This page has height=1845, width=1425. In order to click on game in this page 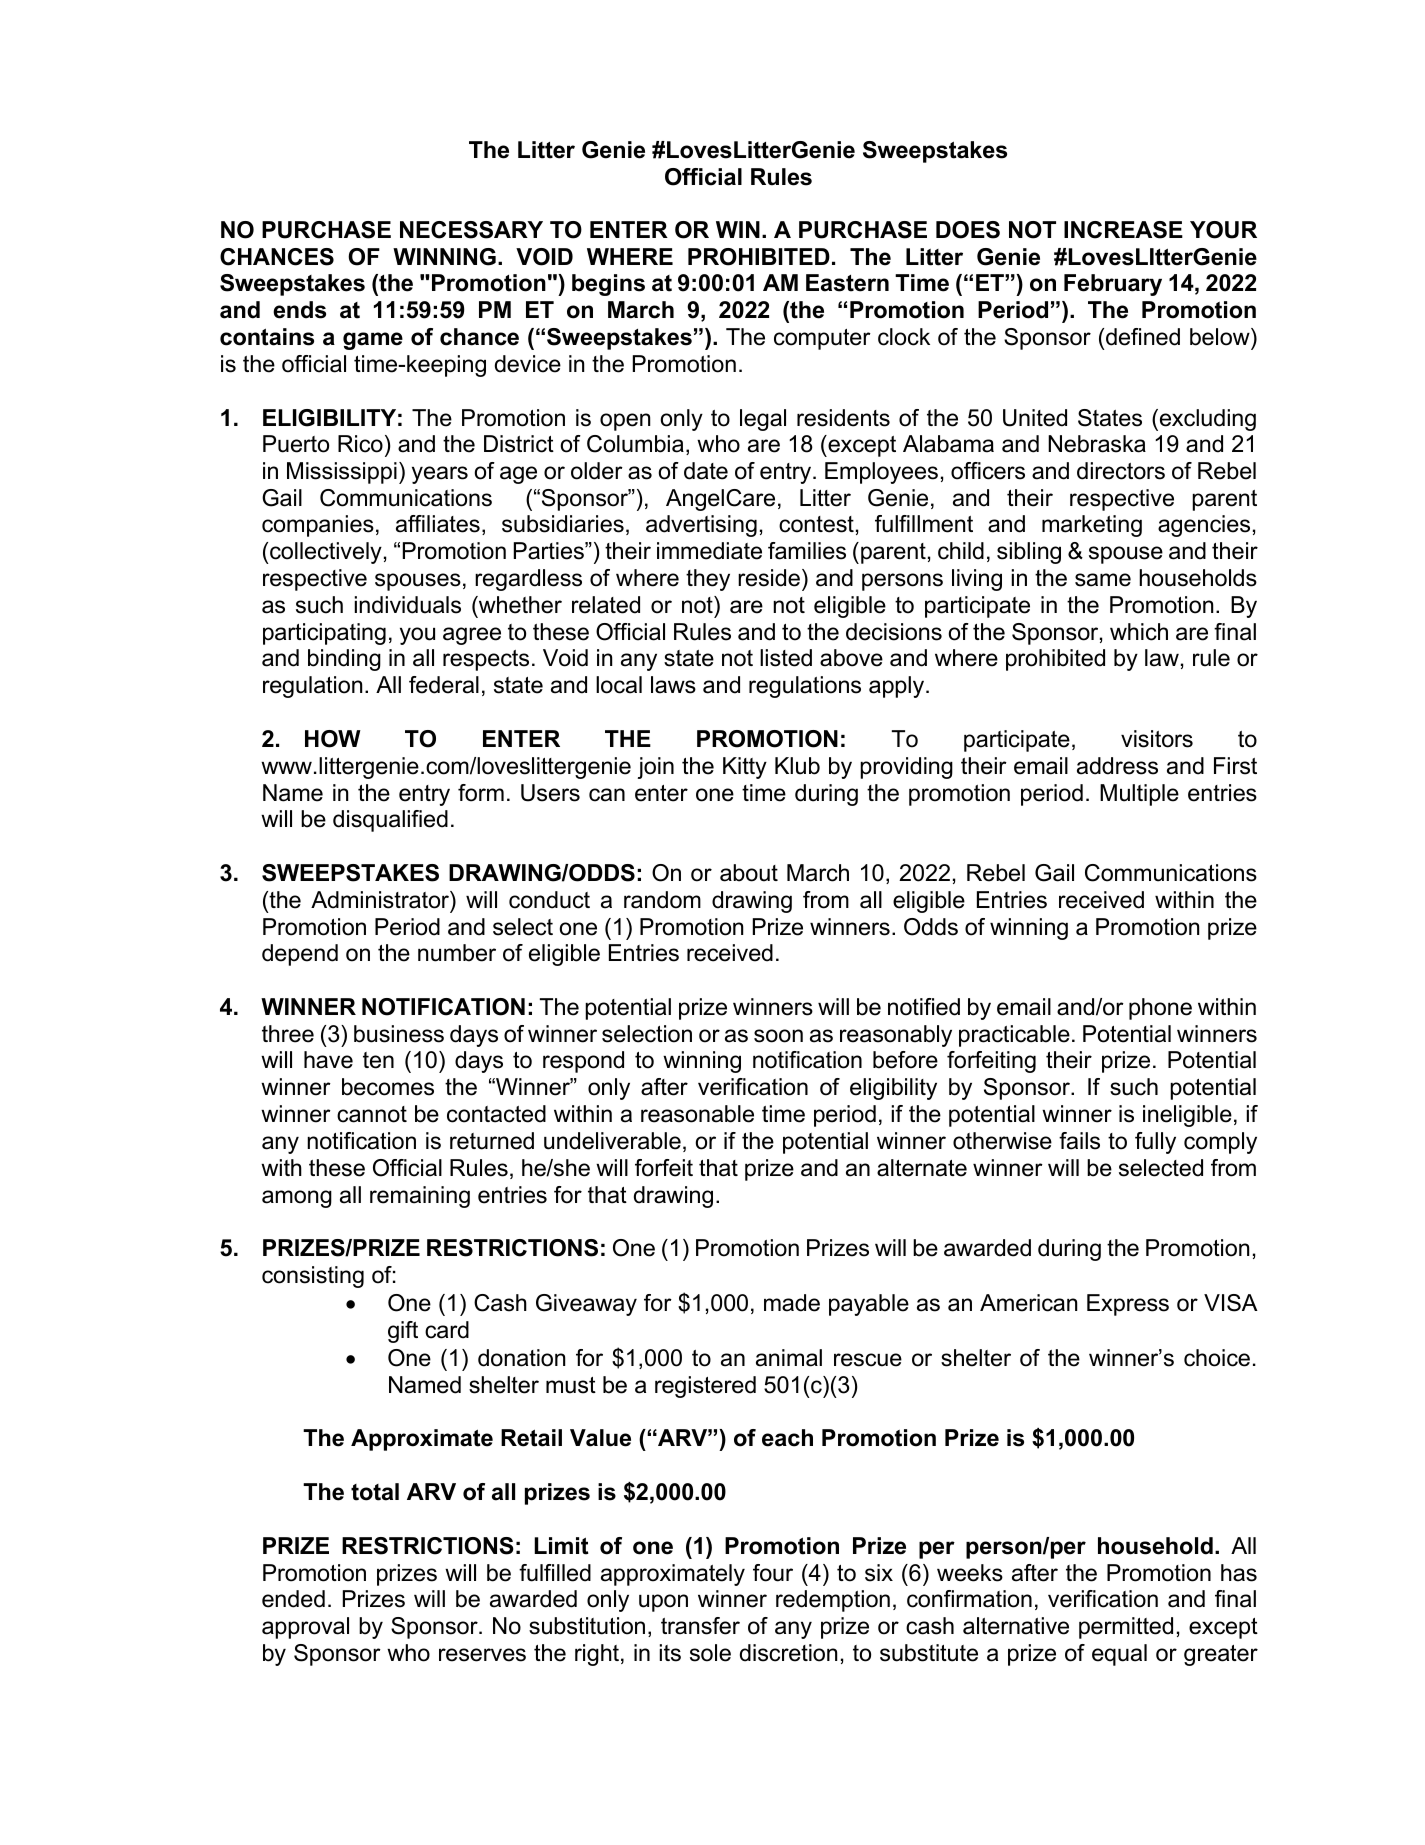, I will do `click(373, 341)`.
